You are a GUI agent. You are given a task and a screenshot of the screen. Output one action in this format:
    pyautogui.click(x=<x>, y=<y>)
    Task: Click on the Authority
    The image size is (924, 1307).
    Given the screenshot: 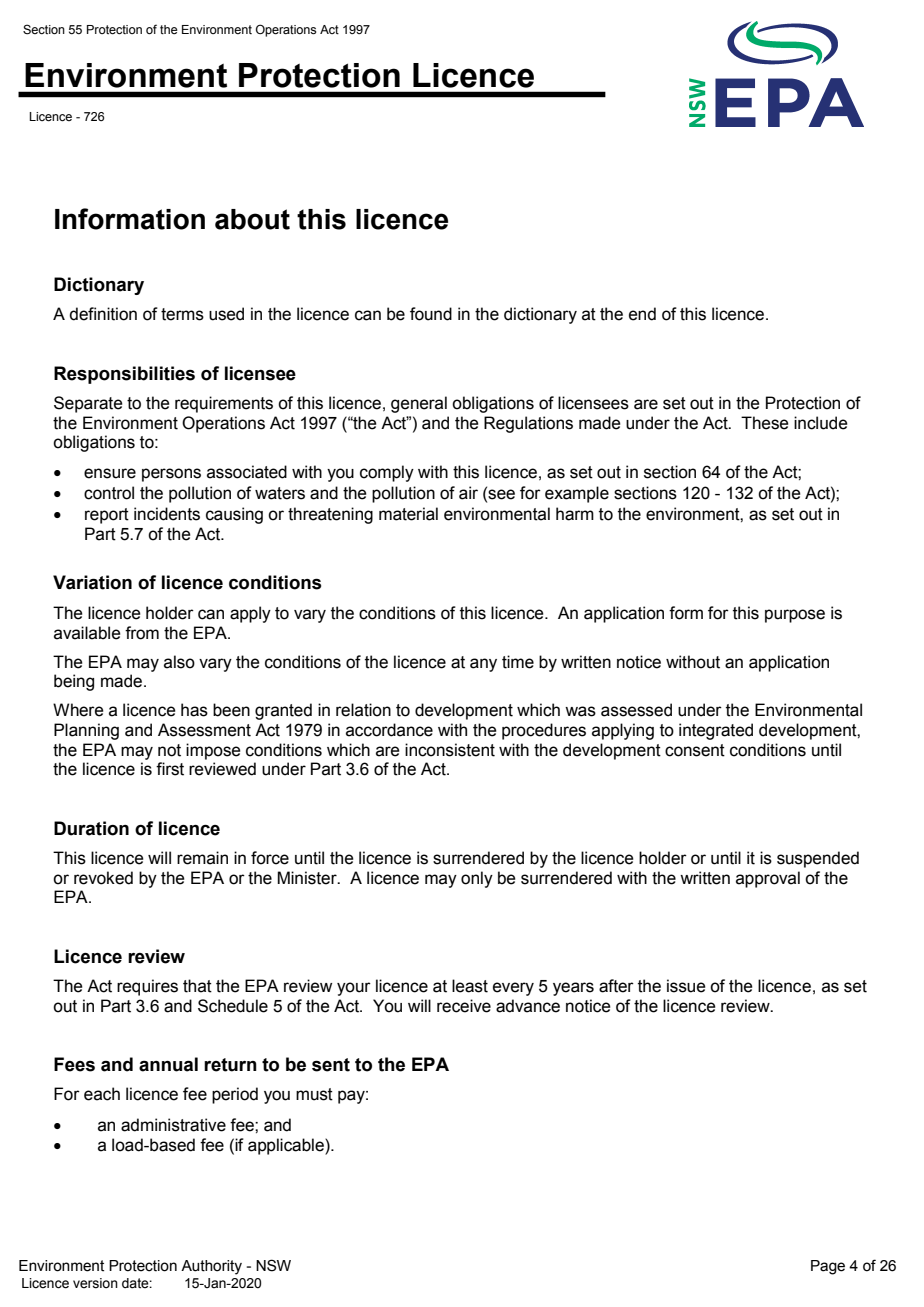 What is the action you would take?
    pyautogui.click(x=211, y=1267)
